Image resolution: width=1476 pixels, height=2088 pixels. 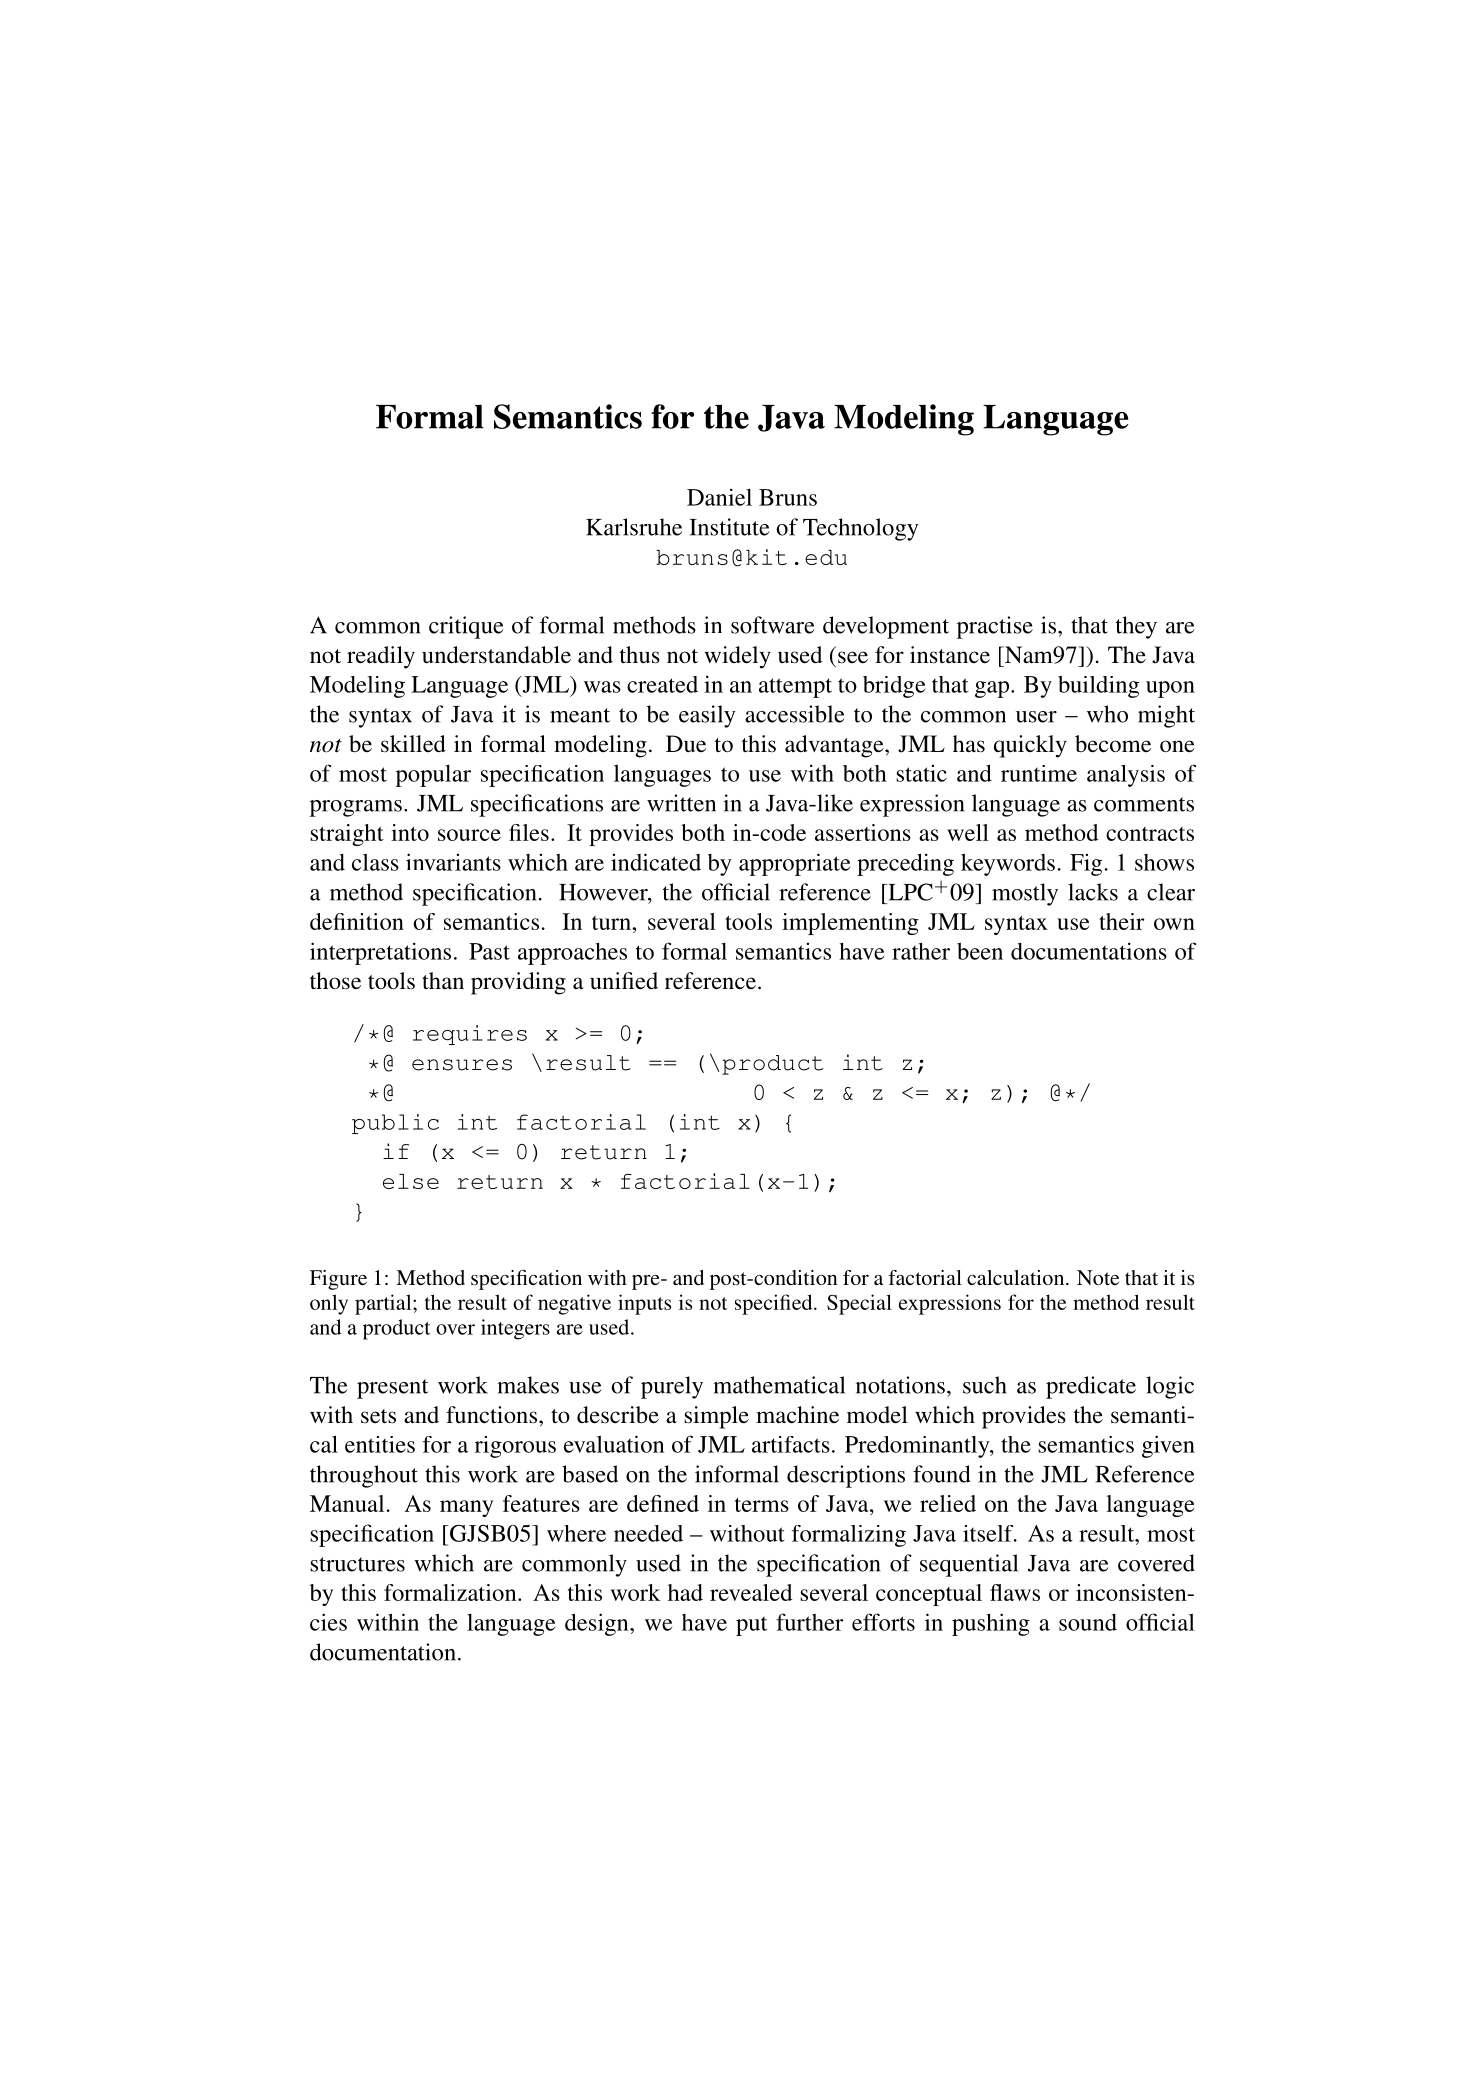 What do you see at coordinates (433, 776) in the image?
I see `popular` at bounding box center [433, 776].
